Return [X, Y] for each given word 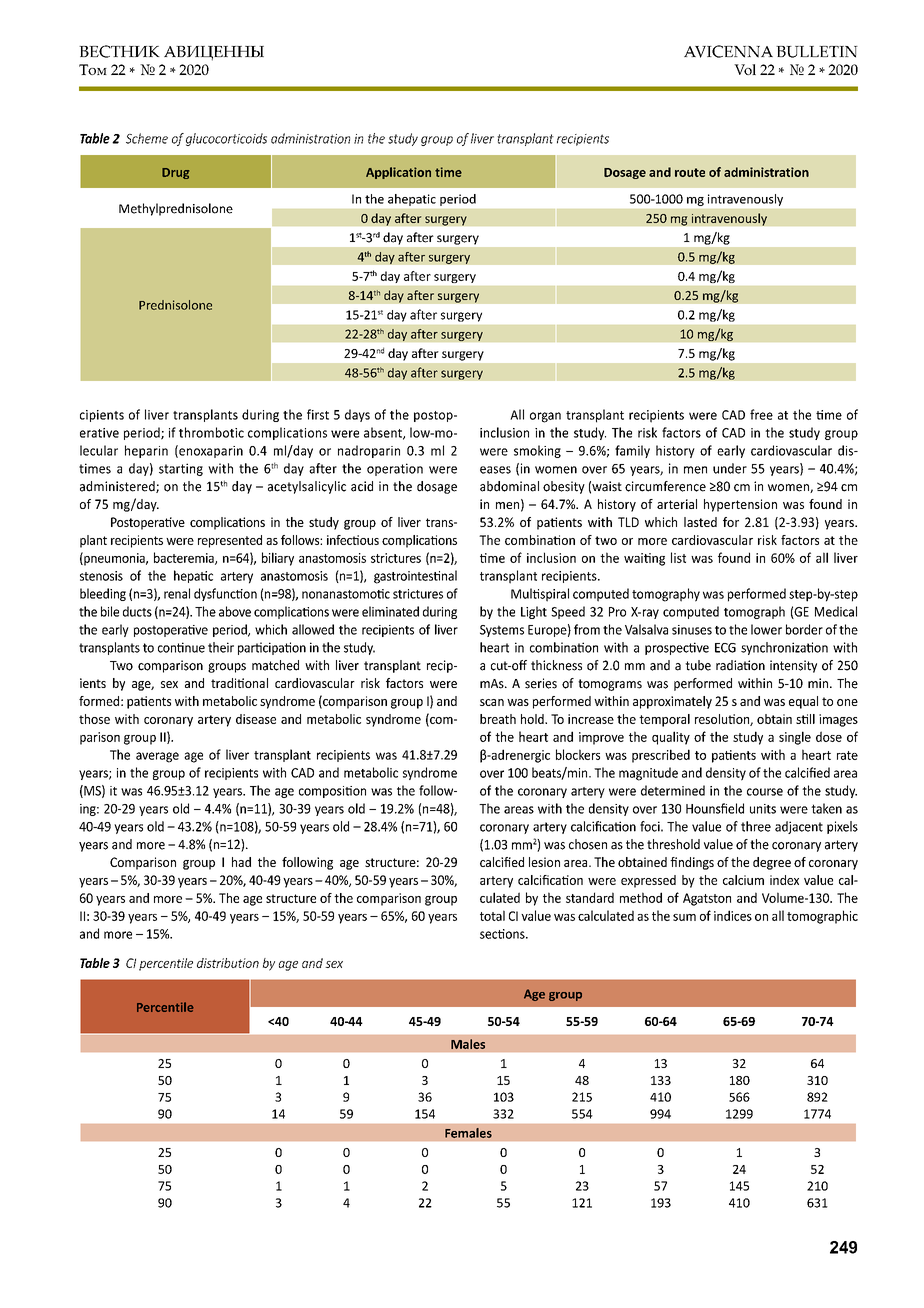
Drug [175, 173]
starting [181, 469]
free [761, 414]
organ [545, 417]
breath [498, 719]
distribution [228, 963]
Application [398, 173]
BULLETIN [817, 52]
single [795, 738]
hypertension [740, 505]
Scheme [147, 138]
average [157, 757]
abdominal [509, 486]
